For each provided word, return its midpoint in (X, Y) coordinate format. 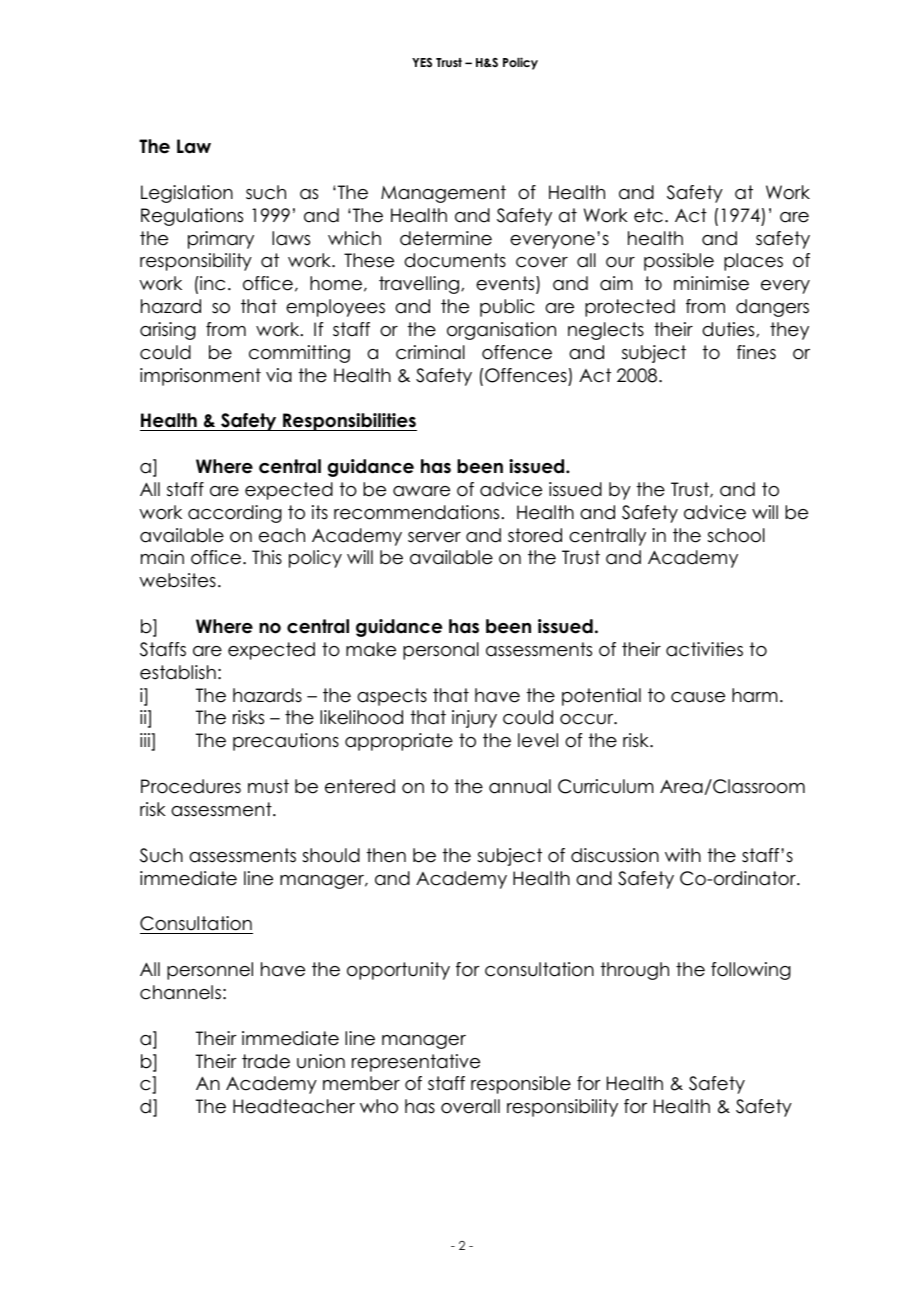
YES (422, 63)
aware (421, 491)
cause (698, 697)
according (235, 514)
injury (474, 719)
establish (178, 672)
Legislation (187, 194)
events (506, 284)
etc (648, 215)
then (386, 855)
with (683, 855)
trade (266, 1061)
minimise (711, 283)
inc (211, 283)
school (736, 535)
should (331, 855)
